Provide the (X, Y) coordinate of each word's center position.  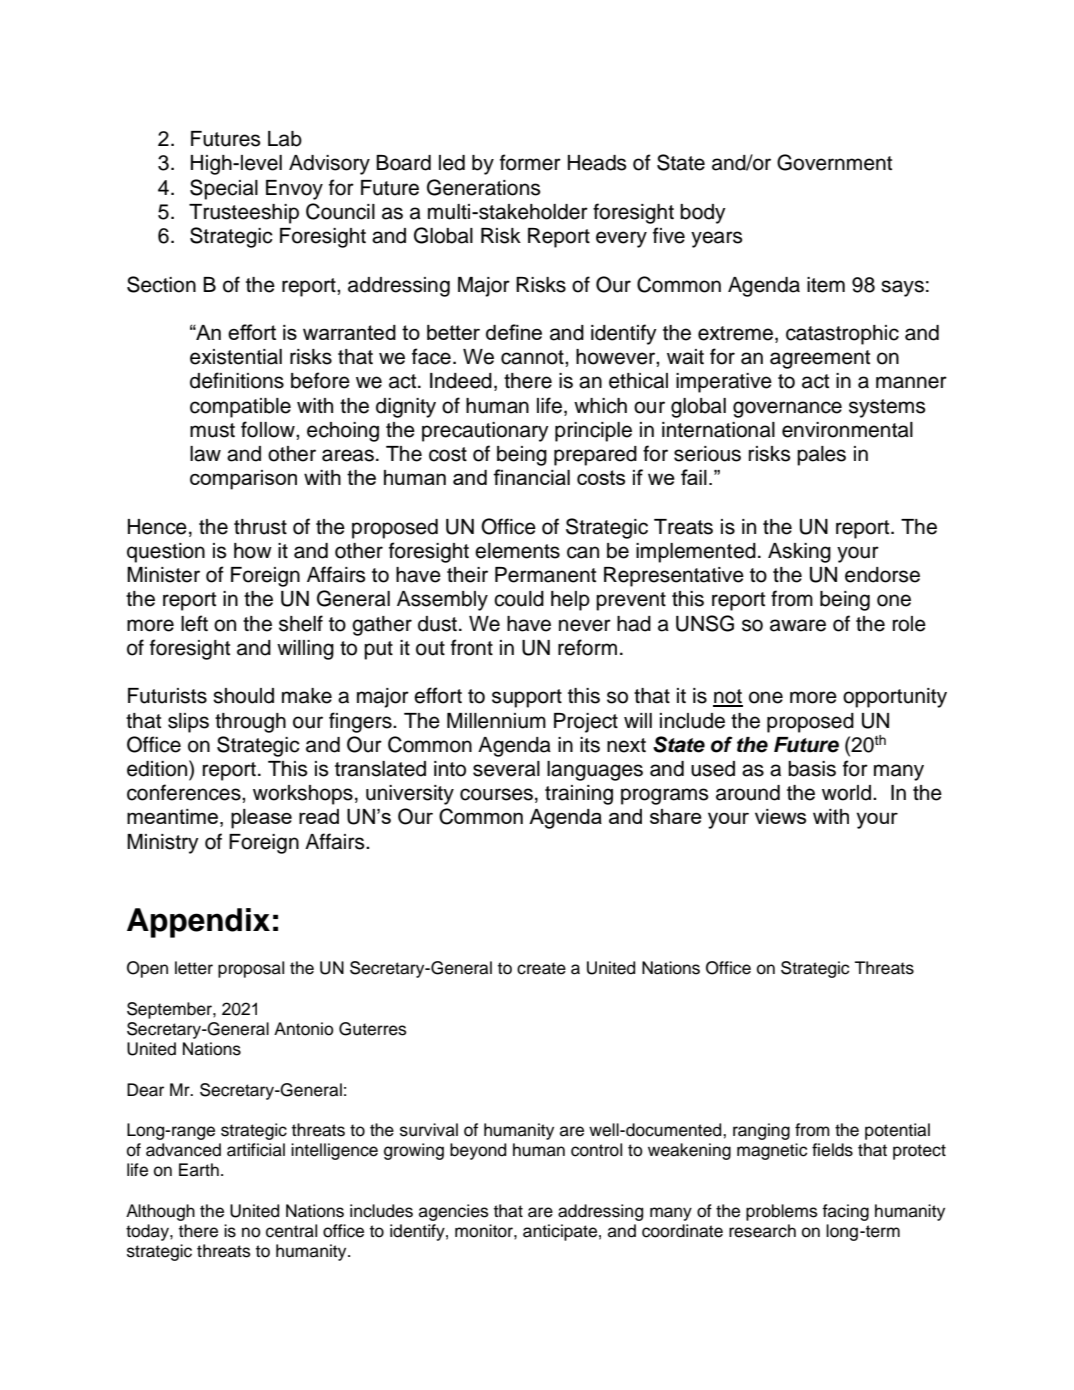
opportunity (895, 698)
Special (224, 189)
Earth (199, 1170)
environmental (847, 430)
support (527, 698)
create (541, 968)
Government (834, 162)
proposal (251, 969)
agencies (454, 1212)
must (212, 430)
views (780, 816)
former (530, 162)
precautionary (485, 432)
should (243, 696)
